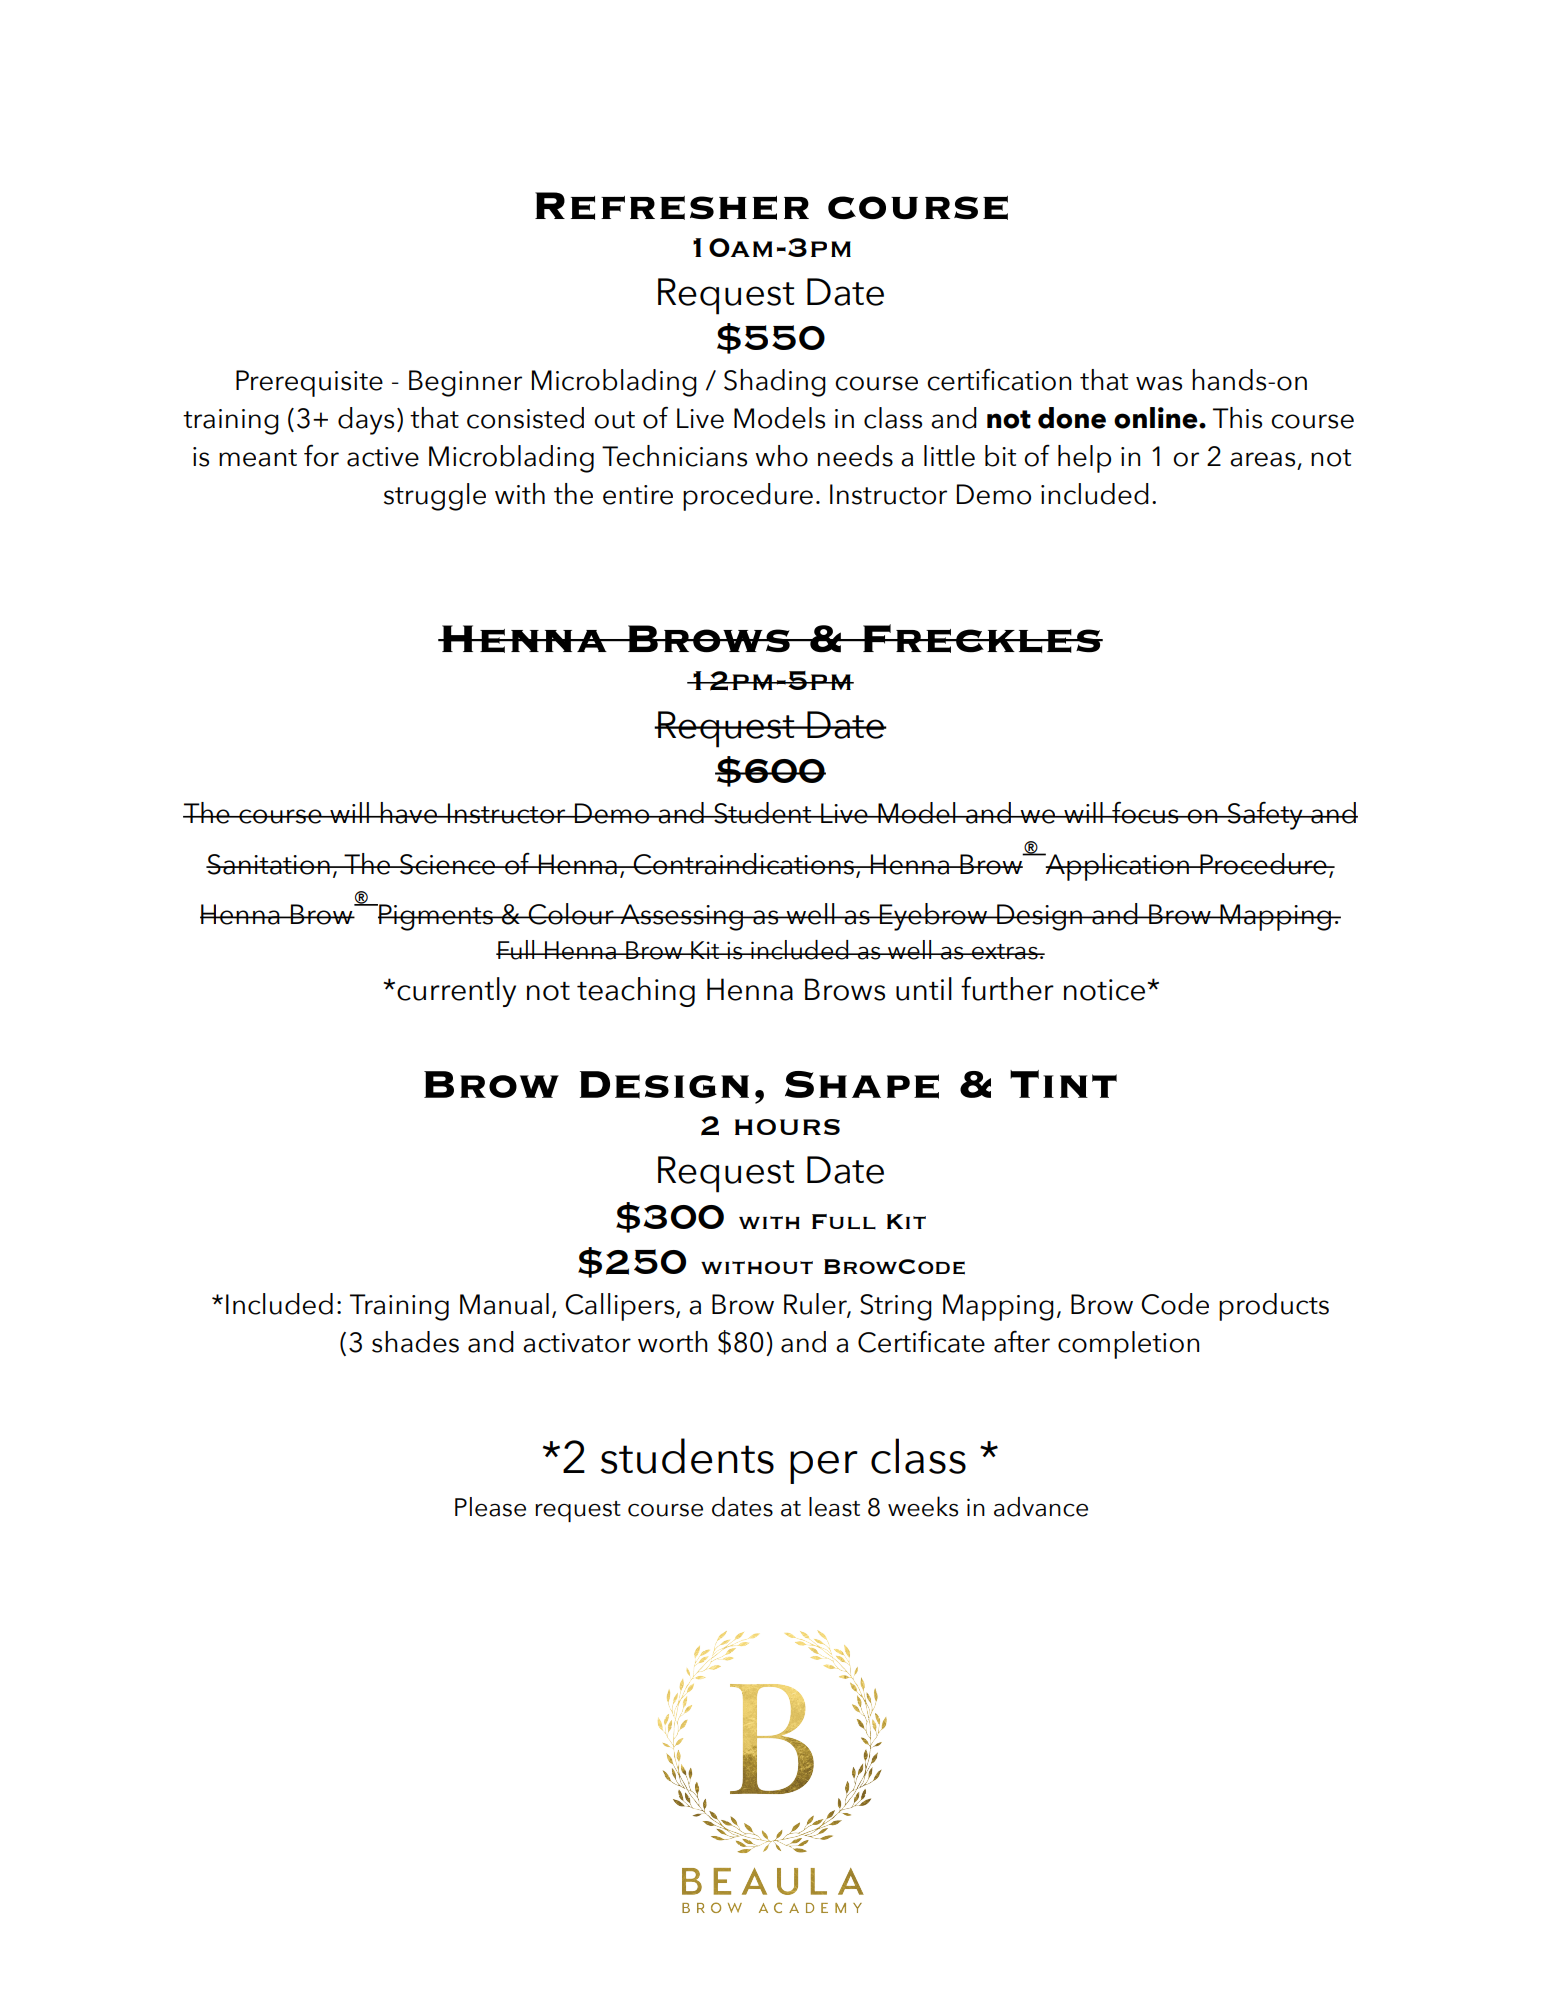  Describe the element at coordinates (490, 1507) in the screenshot. I see `Please` at that location.
